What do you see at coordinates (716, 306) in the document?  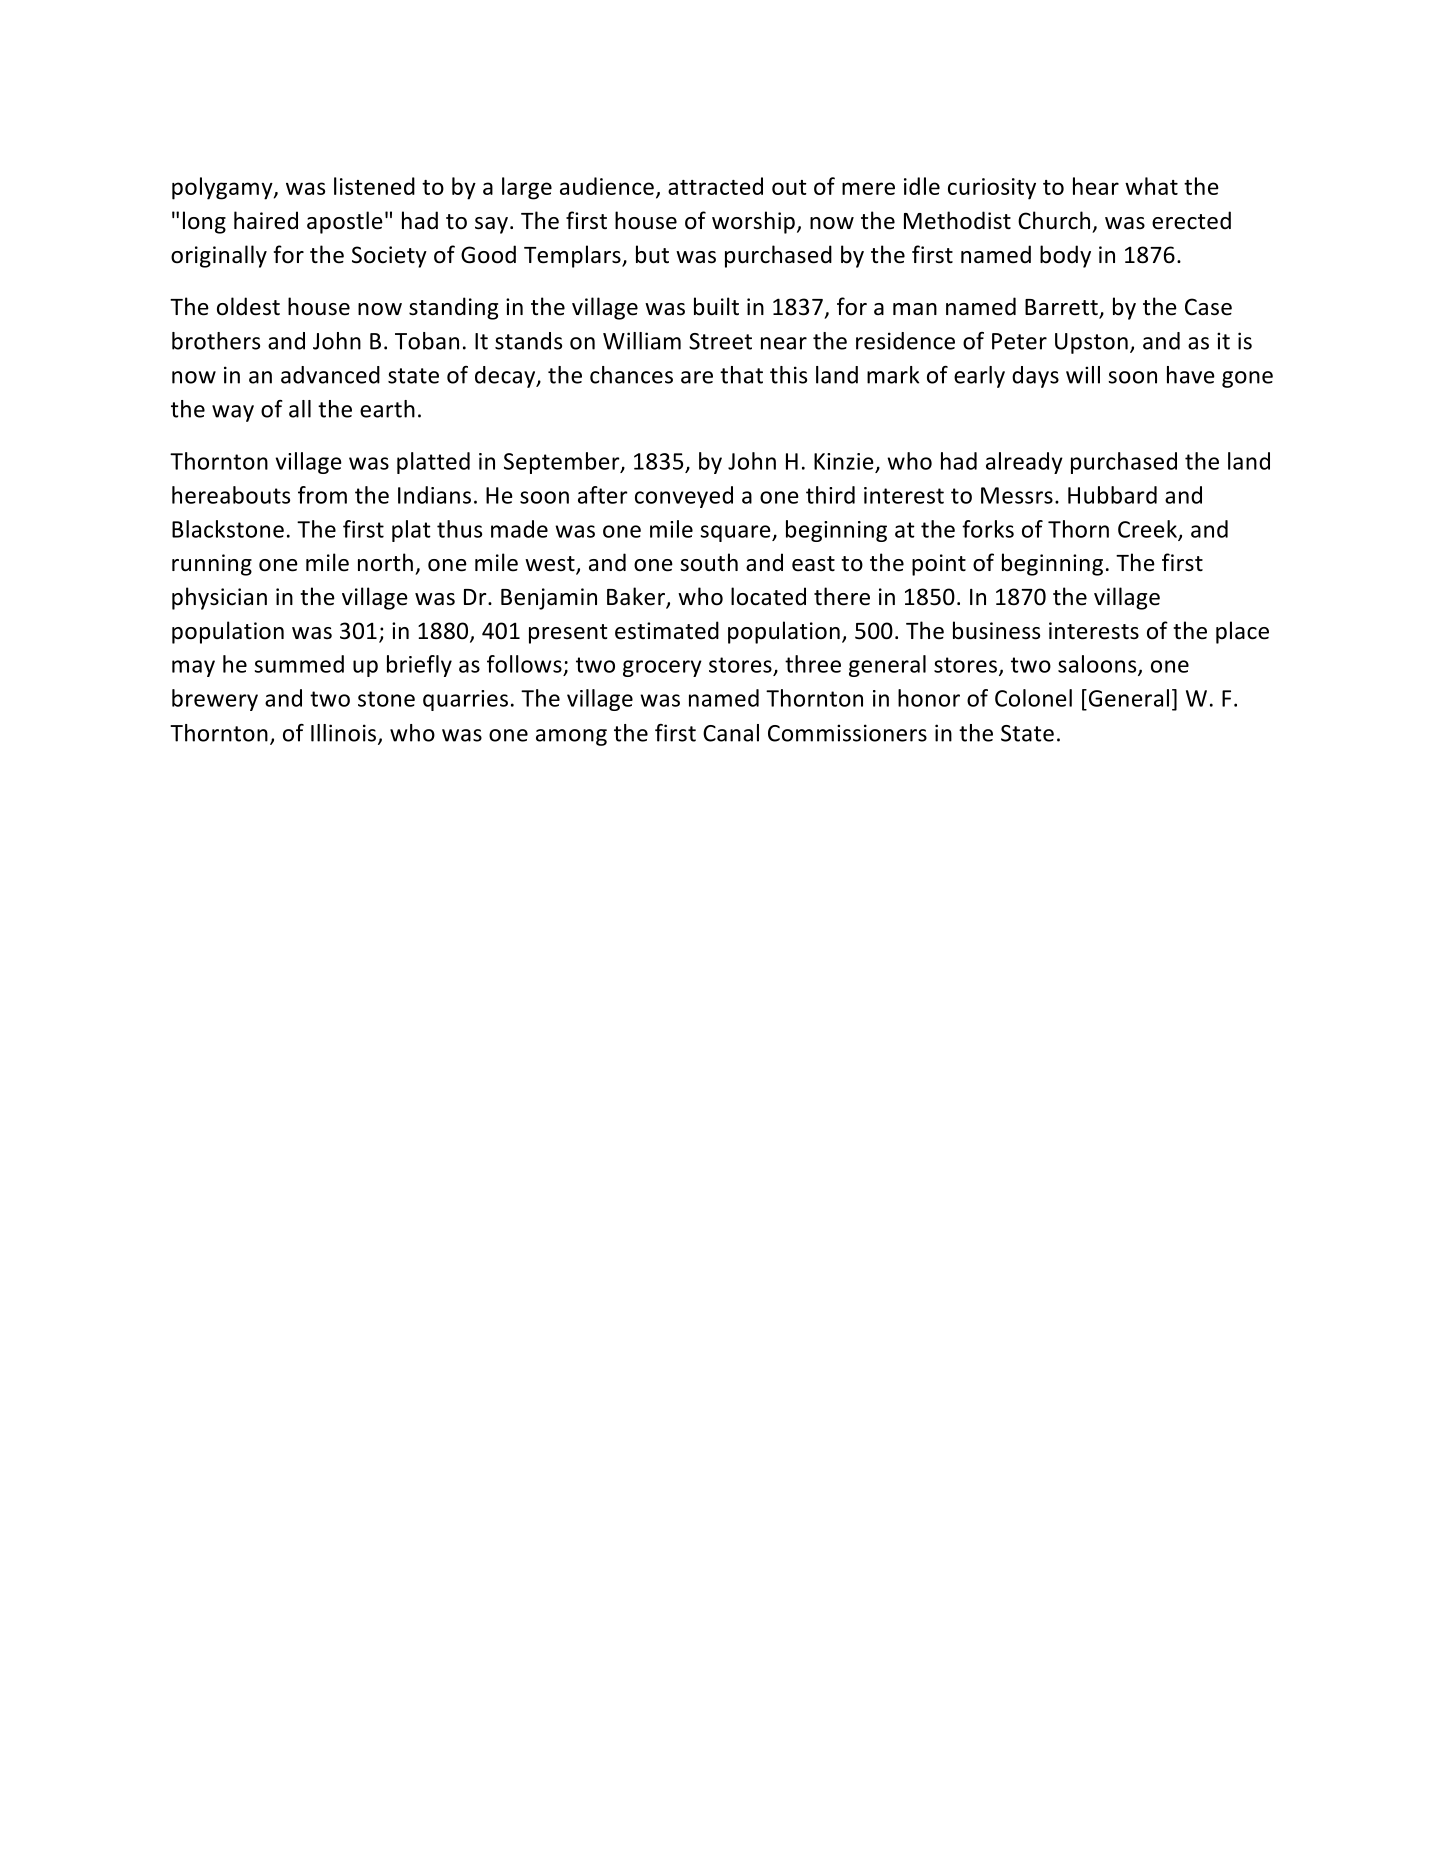 I see `built` at bounding box center [716, 306].
